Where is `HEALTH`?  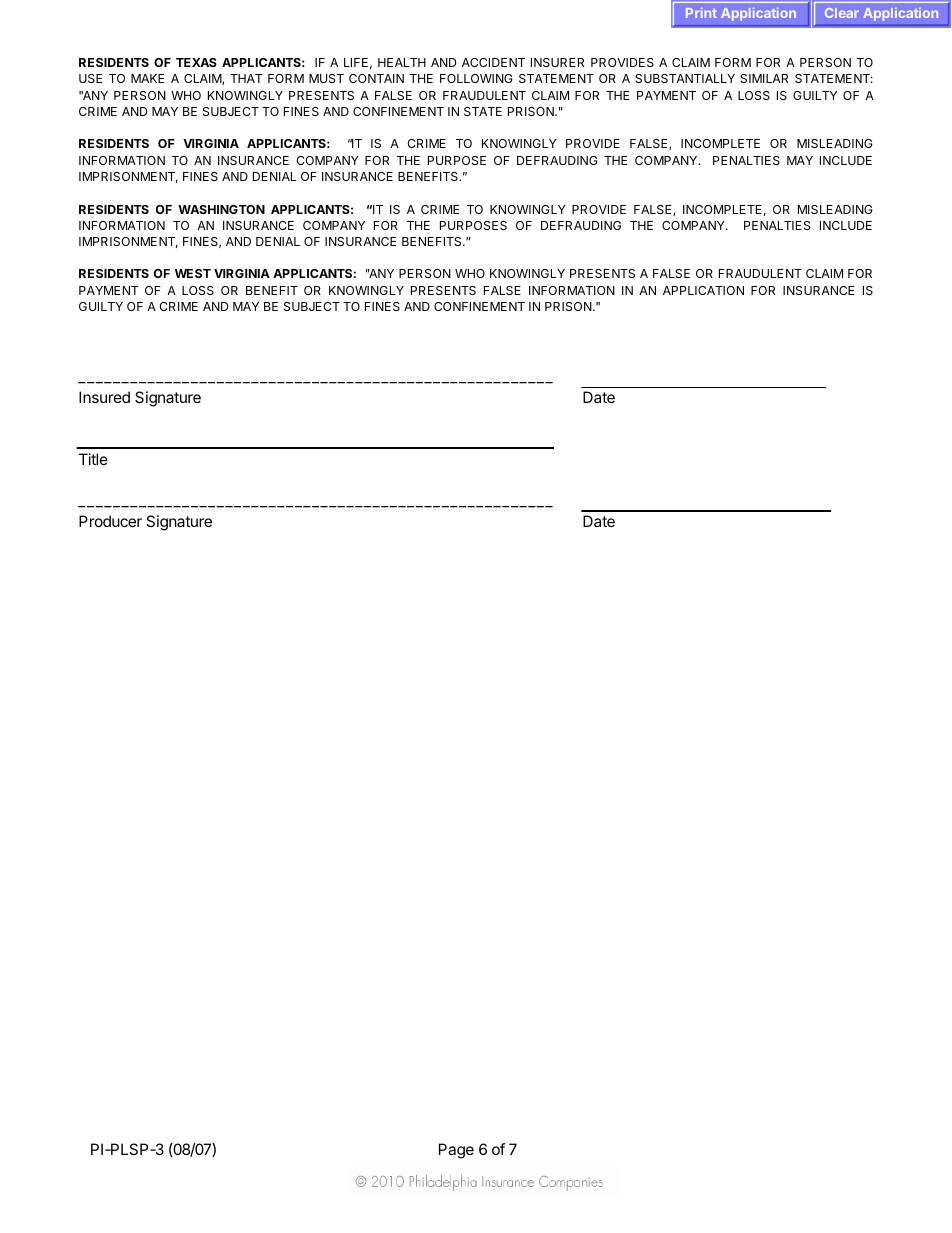 HEALTH is located at coordinates (402, 62).
